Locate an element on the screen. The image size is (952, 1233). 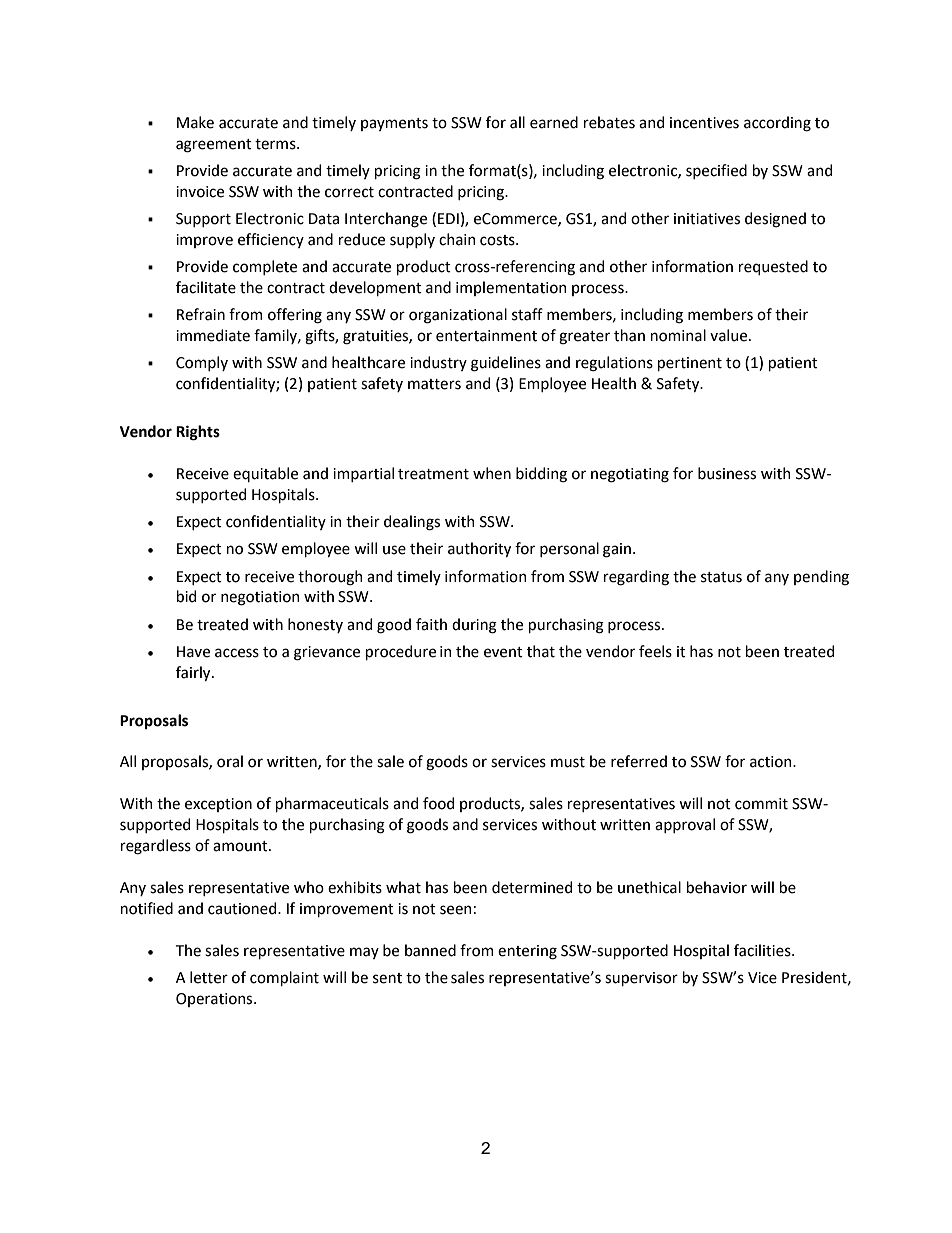
agreement is located at coordinates (214, 146).
